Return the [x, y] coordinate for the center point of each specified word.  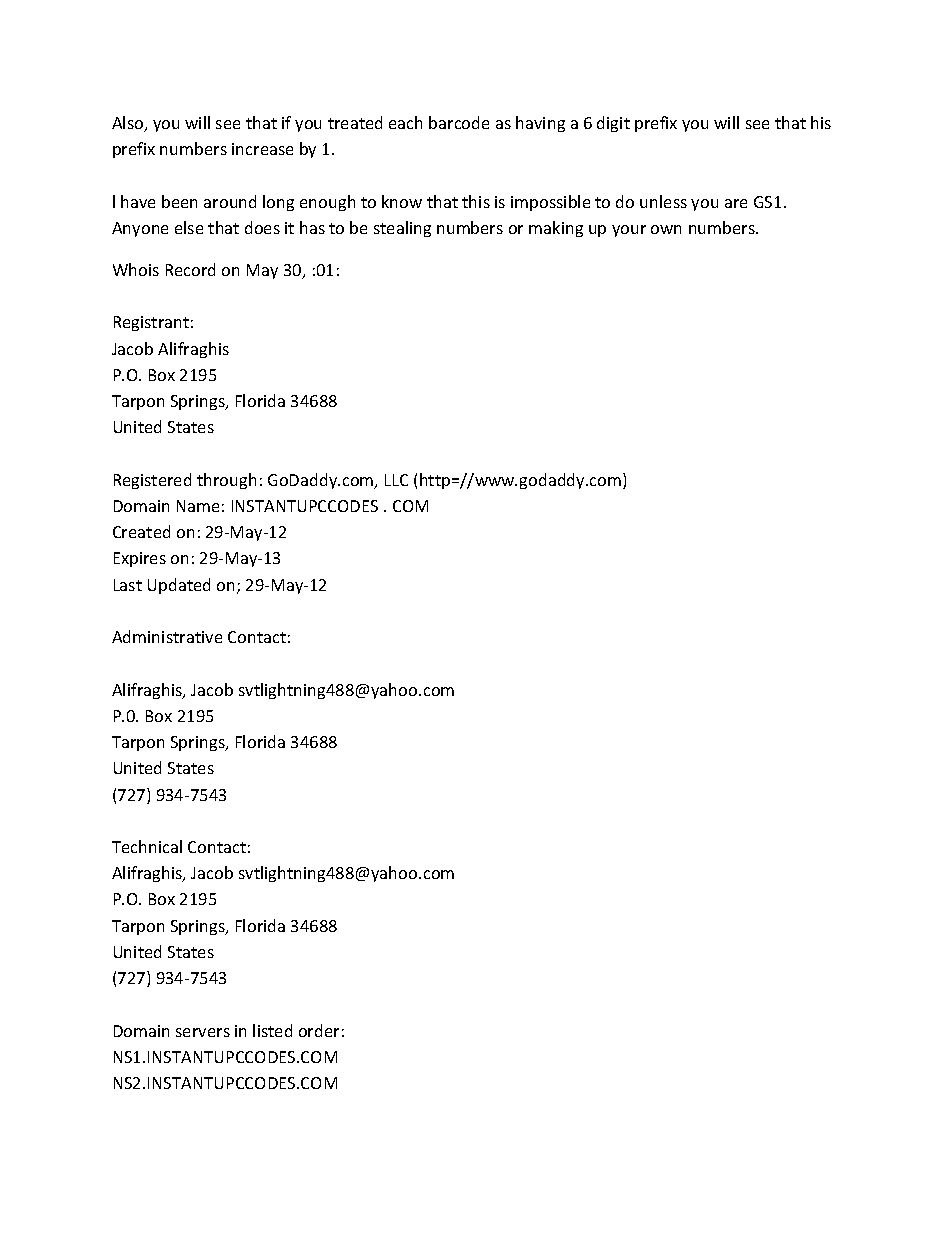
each [405, 122]
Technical [147, 846]
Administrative [167, 636]
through [226, 481]
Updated [179, 586]
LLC [396, 480]
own [666, 229]
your [629, 231]
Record [190, 269]
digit [613, 124]
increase [262, 149]
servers [203, 1032]
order [319, 1030]
